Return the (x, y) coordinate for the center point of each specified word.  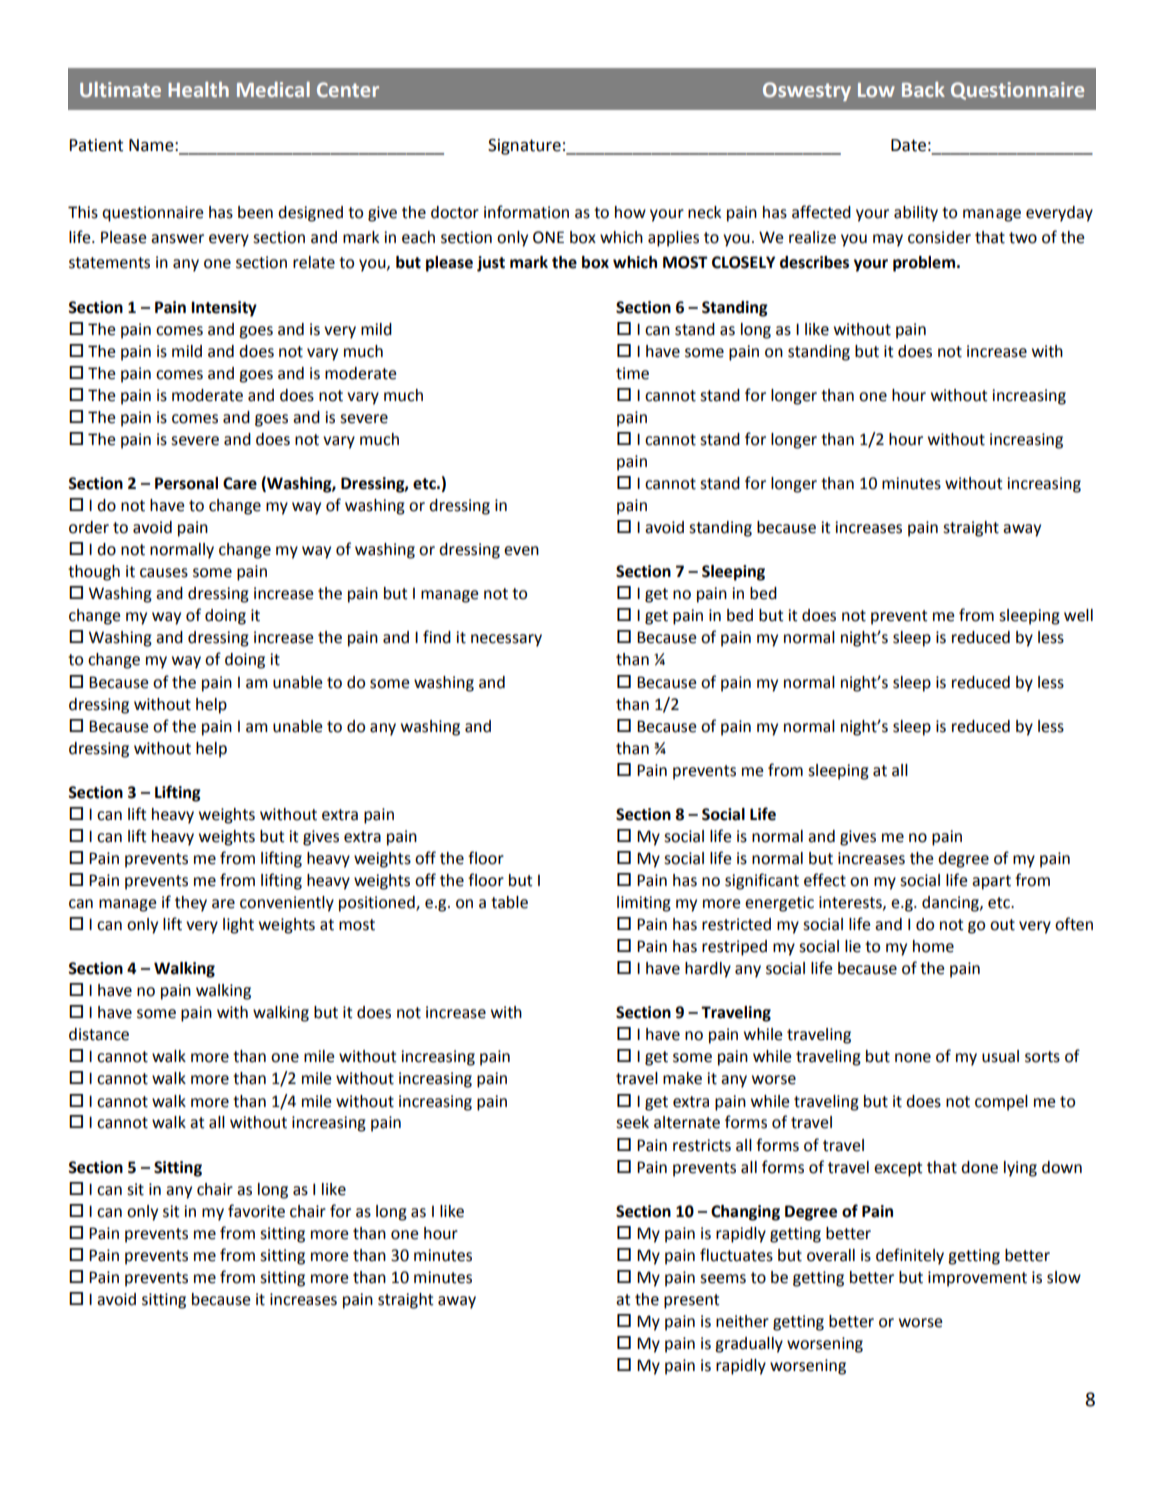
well (1078, 615)
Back (923, 89)
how (630, 212)
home (933, 946)
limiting (644, 904)
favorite (256, 1211)
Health (198, 89)
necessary (506, 640)
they (191, 904)
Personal (186, 483)
